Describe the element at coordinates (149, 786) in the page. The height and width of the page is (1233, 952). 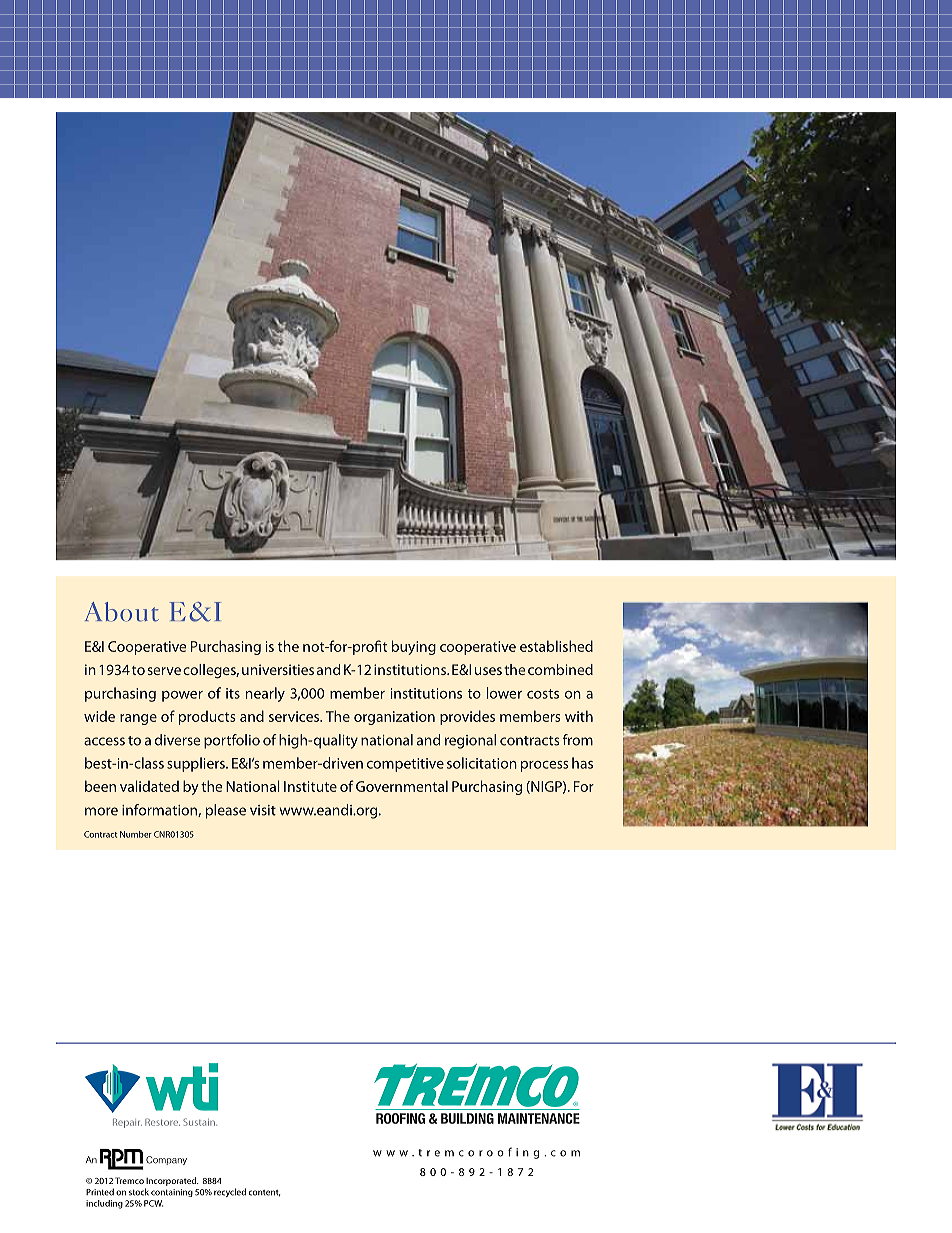
I see `validated` at that location.
